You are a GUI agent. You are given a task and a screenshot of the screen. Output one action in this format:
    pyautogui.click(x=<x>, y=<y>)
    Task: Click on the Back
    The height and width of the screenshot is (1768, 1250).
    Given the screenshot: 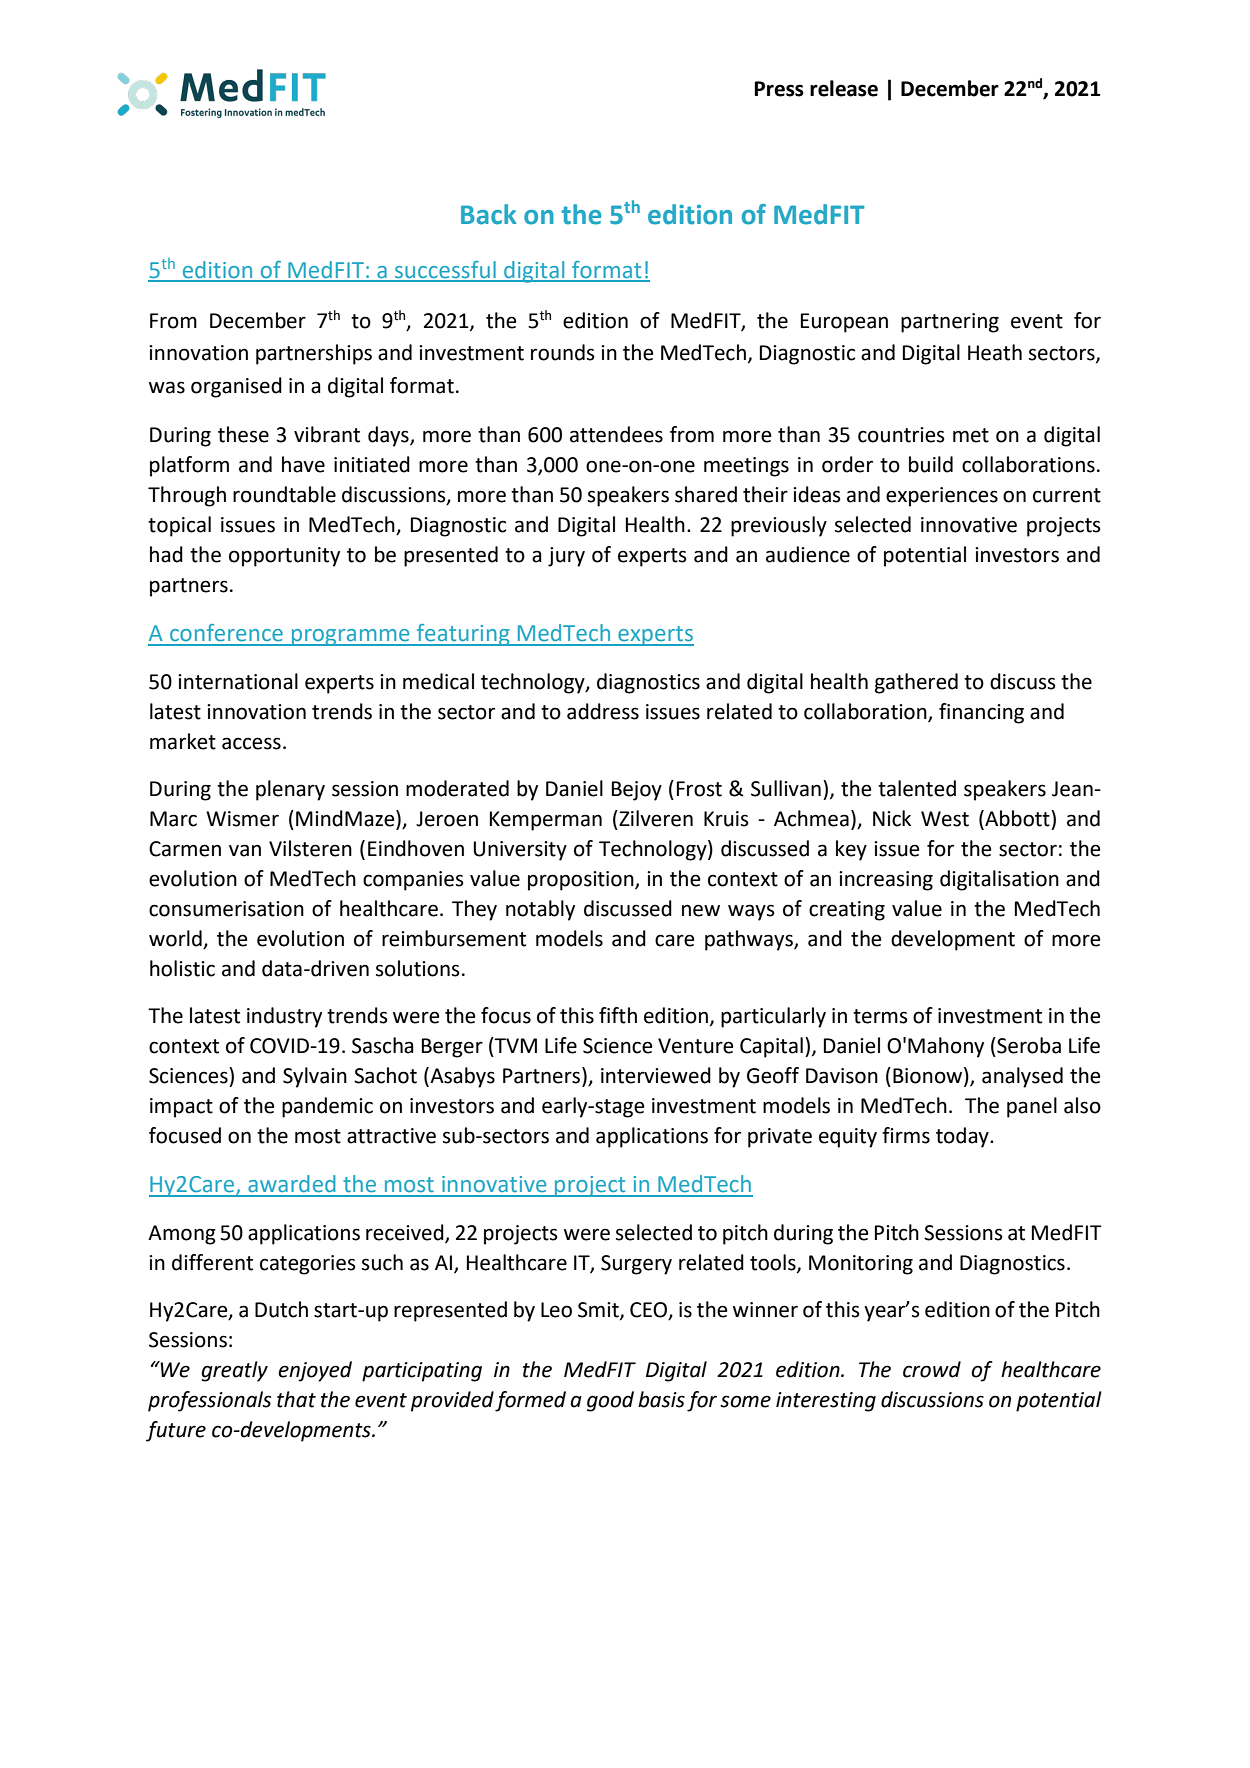 What is the action you would take?
    pyautogui.click(x=488, y=214)
